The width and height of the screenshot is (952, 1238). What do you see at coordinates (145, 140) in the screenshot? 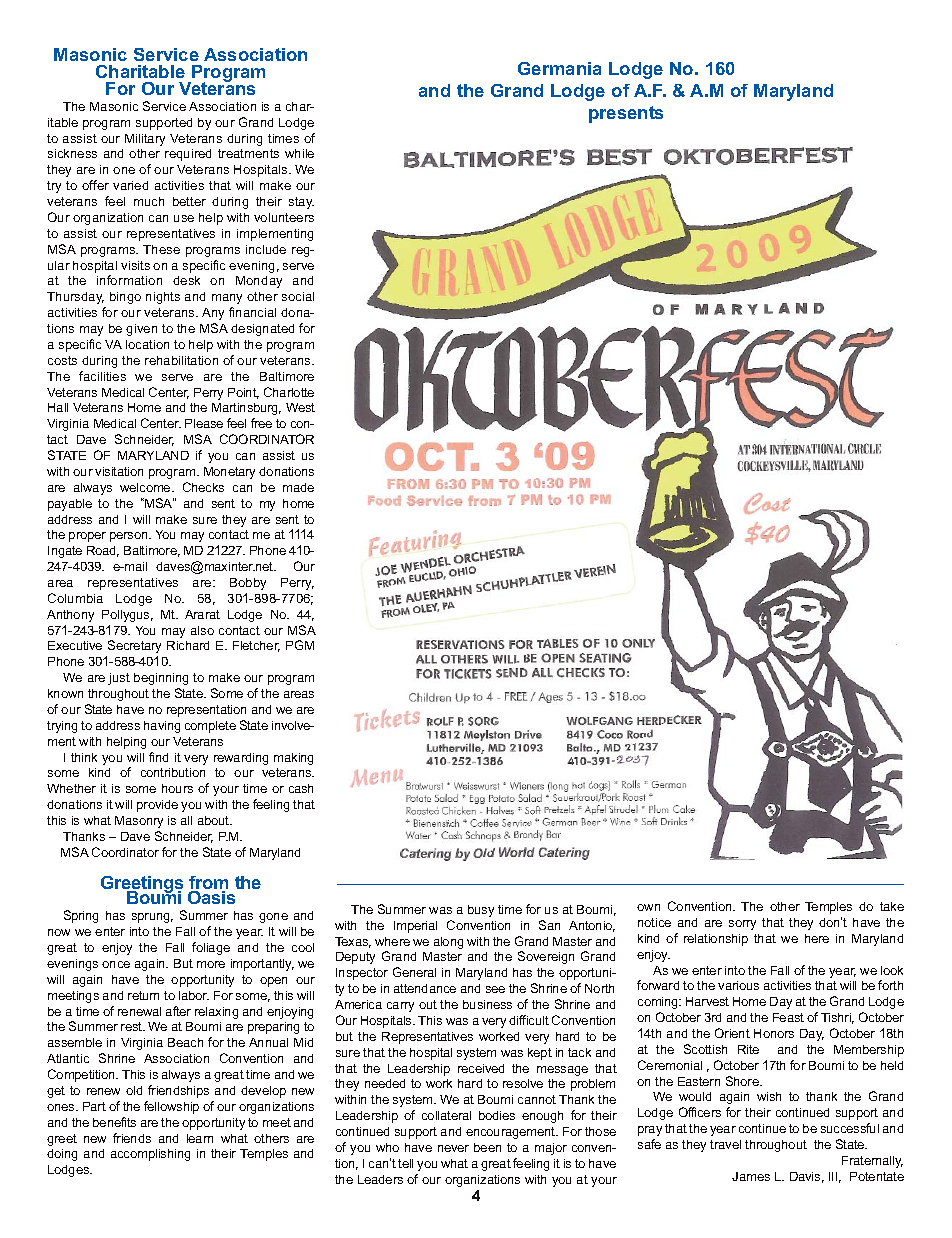
I see `Military` at bounding box center [145, 140].
